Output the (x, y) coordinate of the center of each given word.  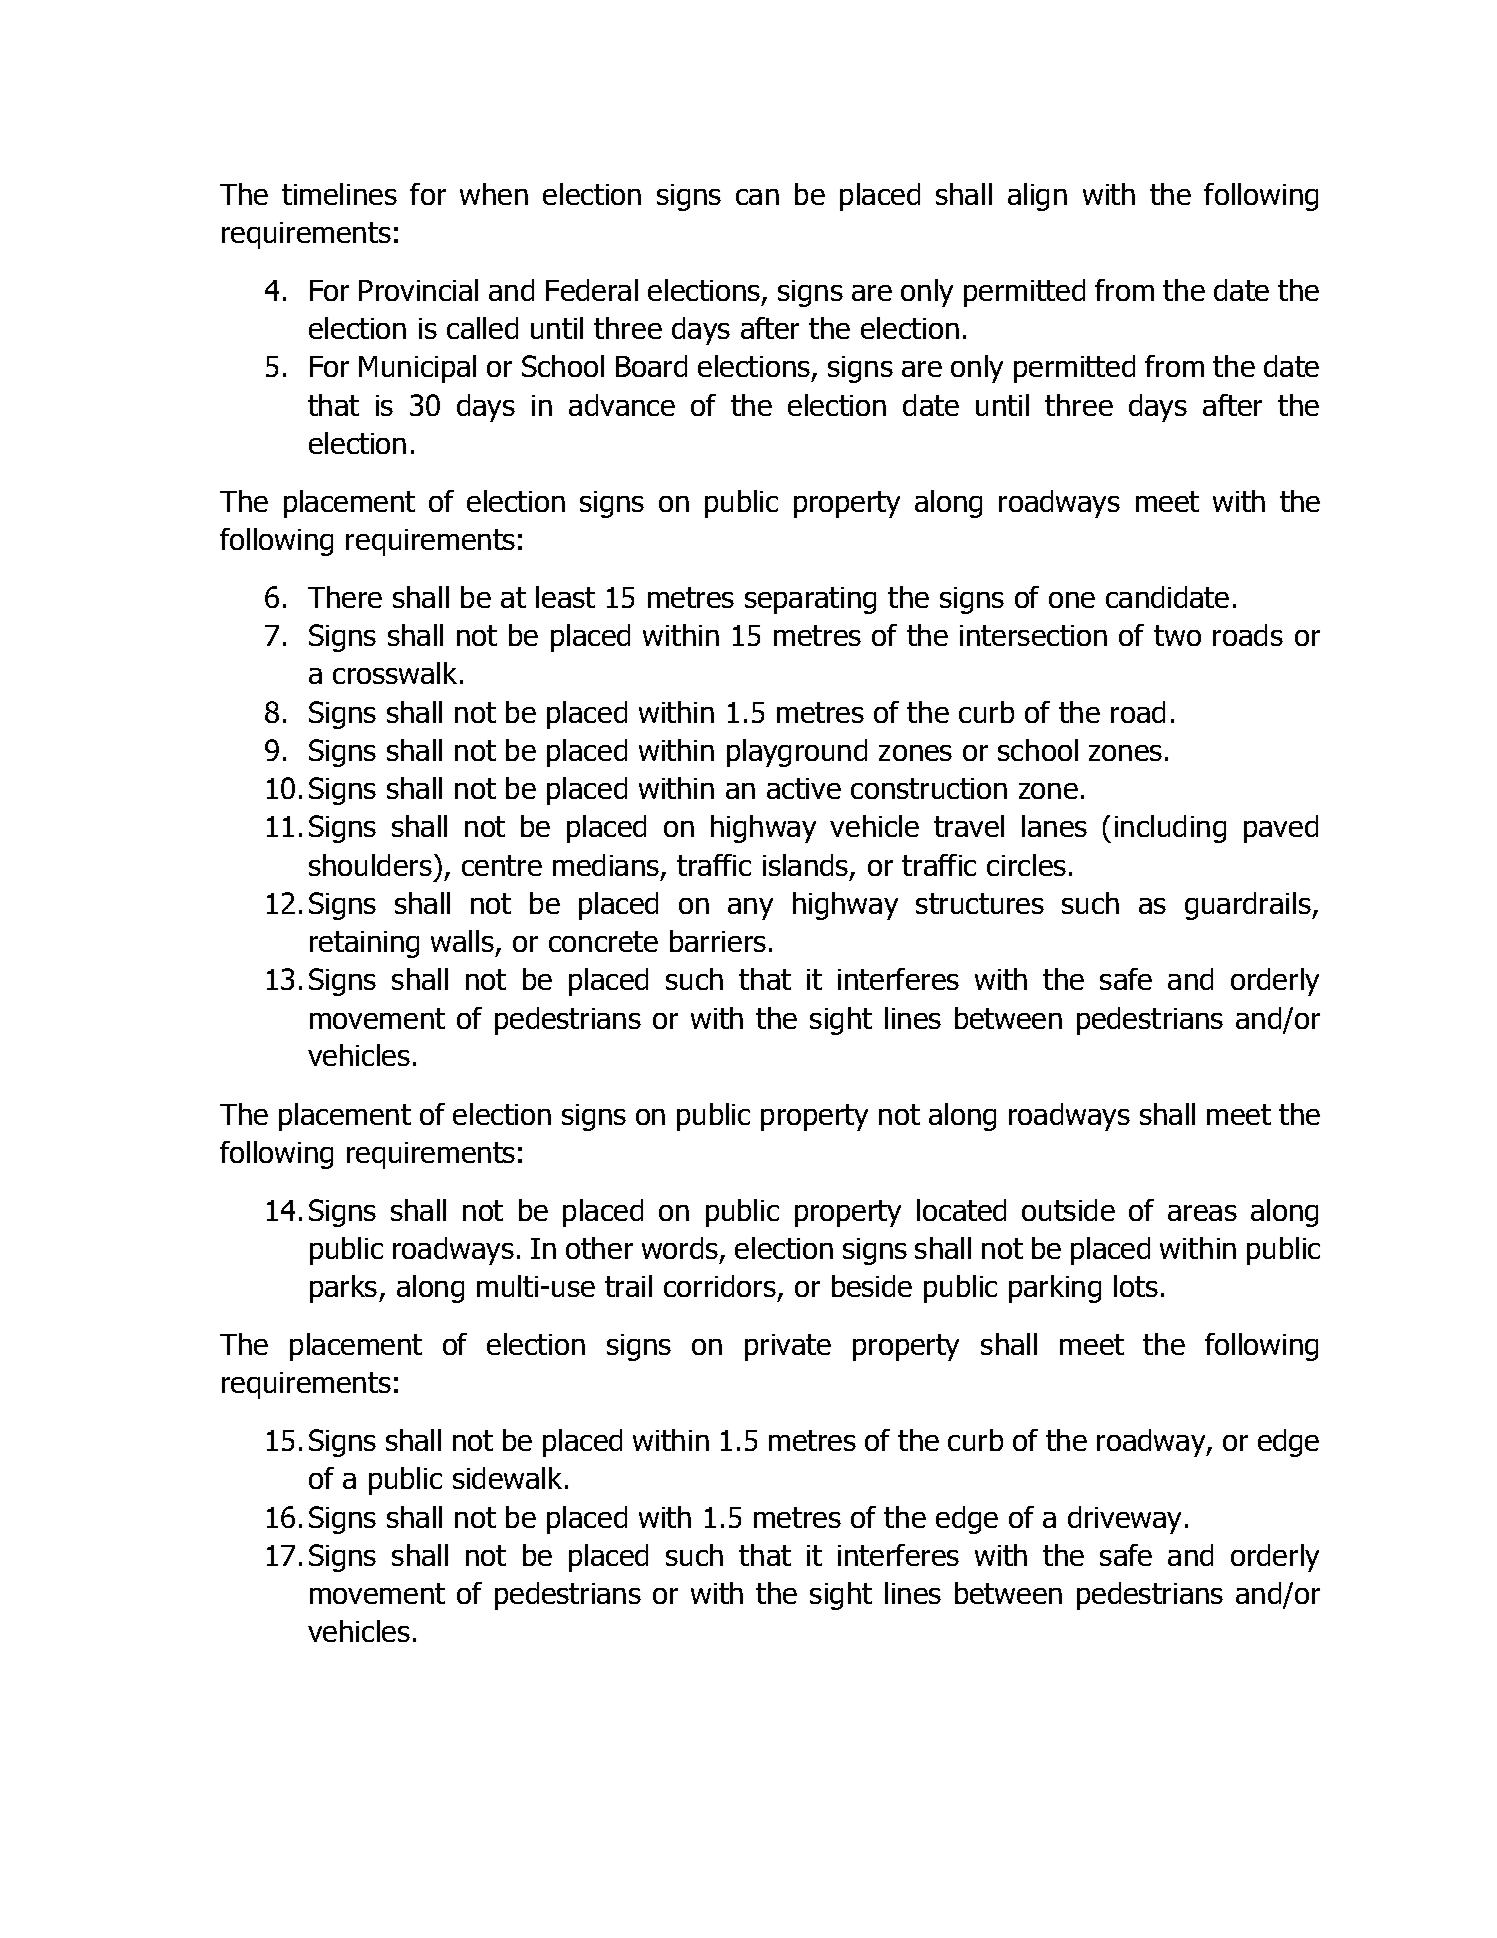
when (494, 194)
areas (1202, 1213)
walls (462, 941)
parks (345, 1289)
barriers (718, 941)
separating (810, 600)
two (1177, 635)
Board (651, 366)
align (1037, 197)
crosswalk (395, 673)
